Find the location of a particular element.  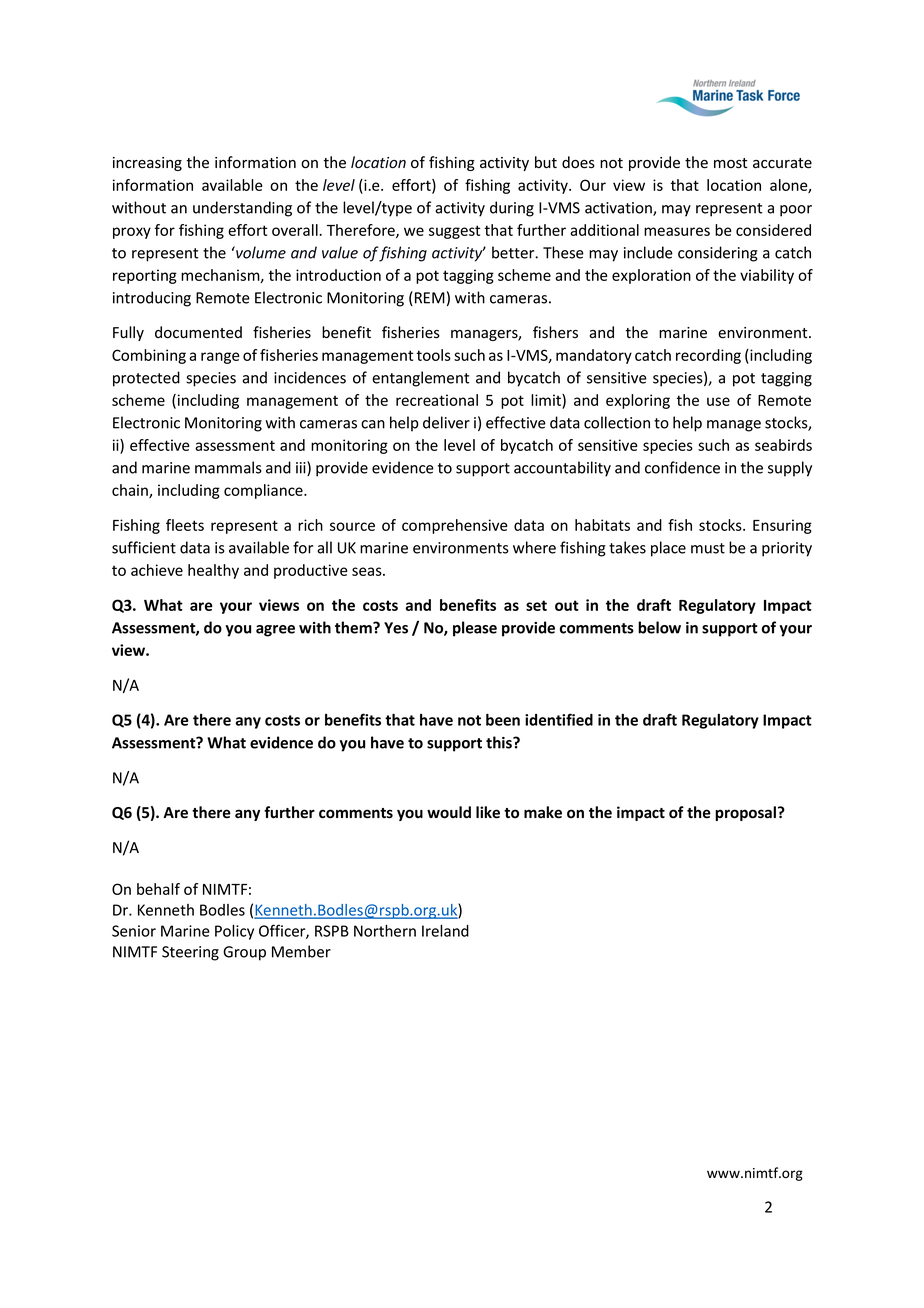

most is located at coordinates (730, 163).
